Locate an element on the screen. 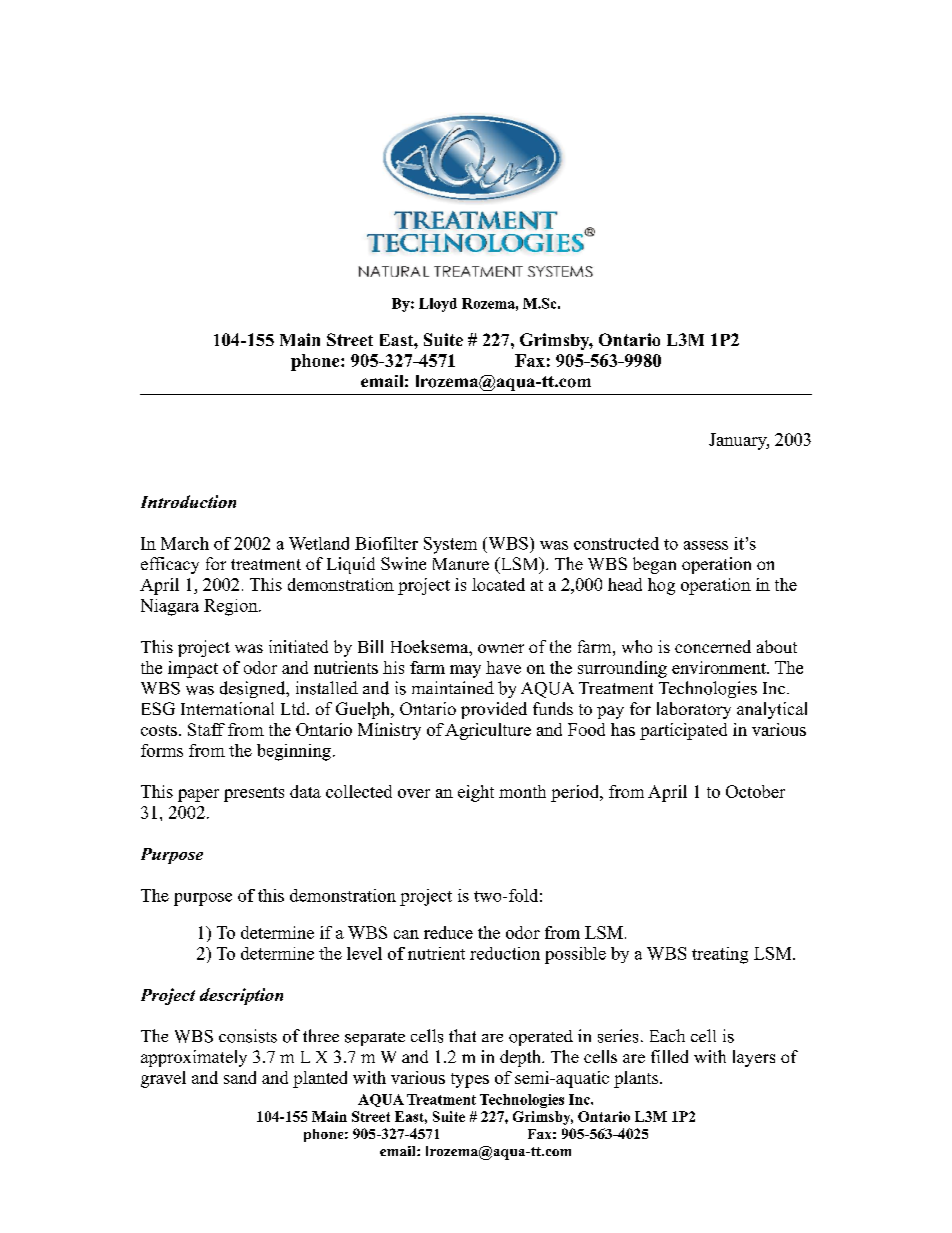  that is located at coordinates (462, 1035).
